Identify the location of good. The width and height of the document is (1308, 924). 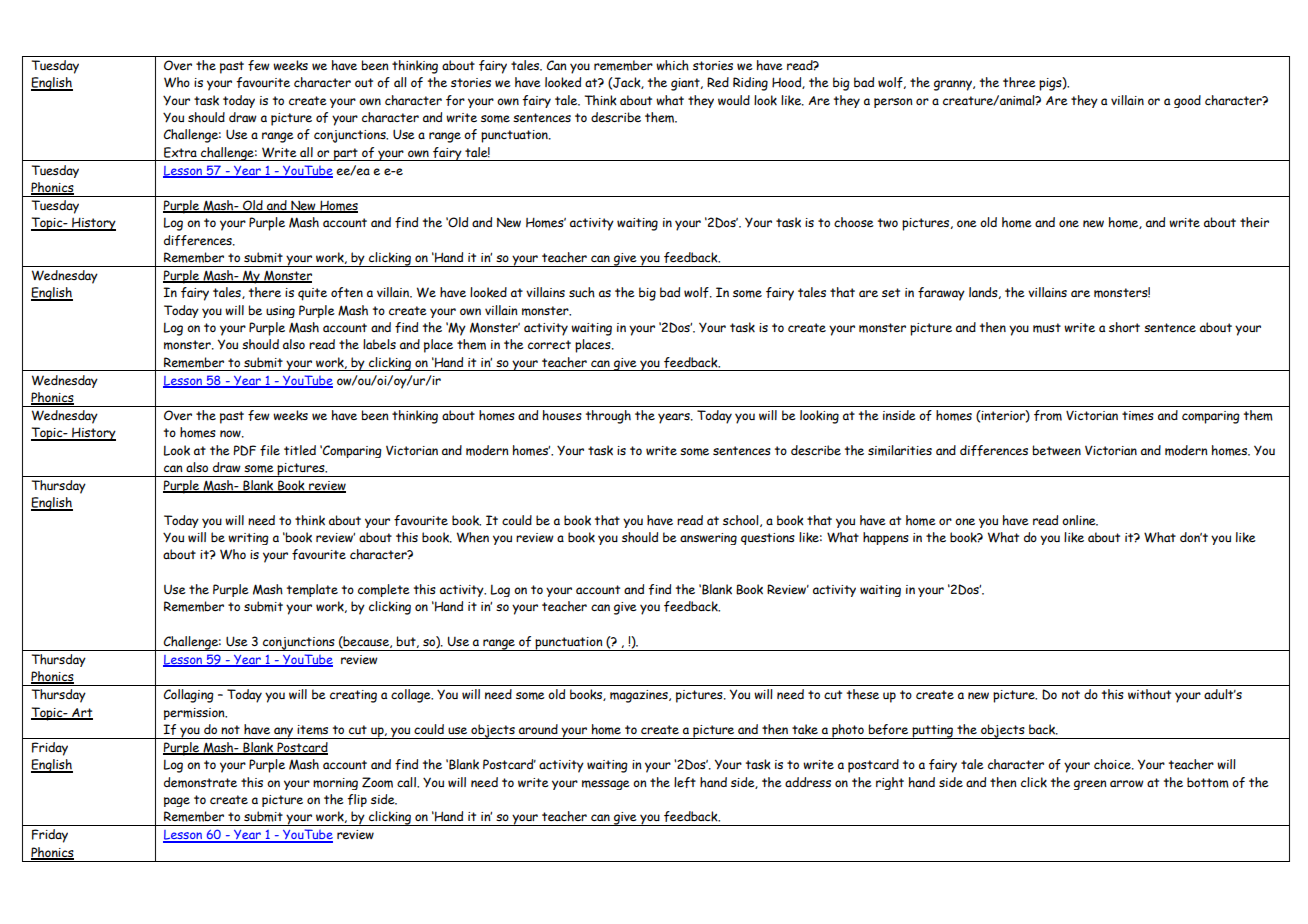
(1187, 101).
